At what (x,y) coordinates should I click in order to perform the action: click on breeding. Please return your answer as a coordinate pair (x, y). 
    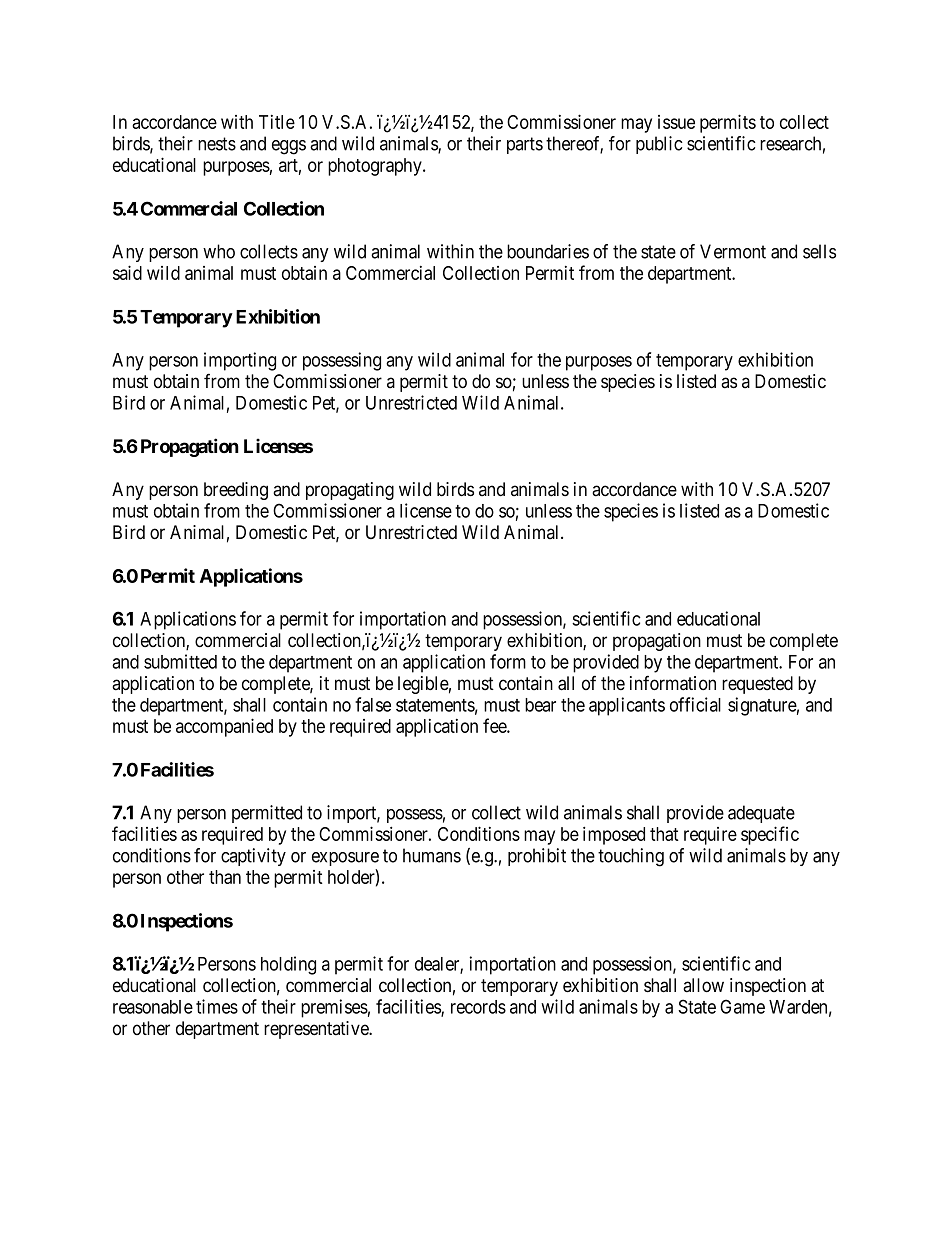
    Looking at the image, I should click on (236, 491).
